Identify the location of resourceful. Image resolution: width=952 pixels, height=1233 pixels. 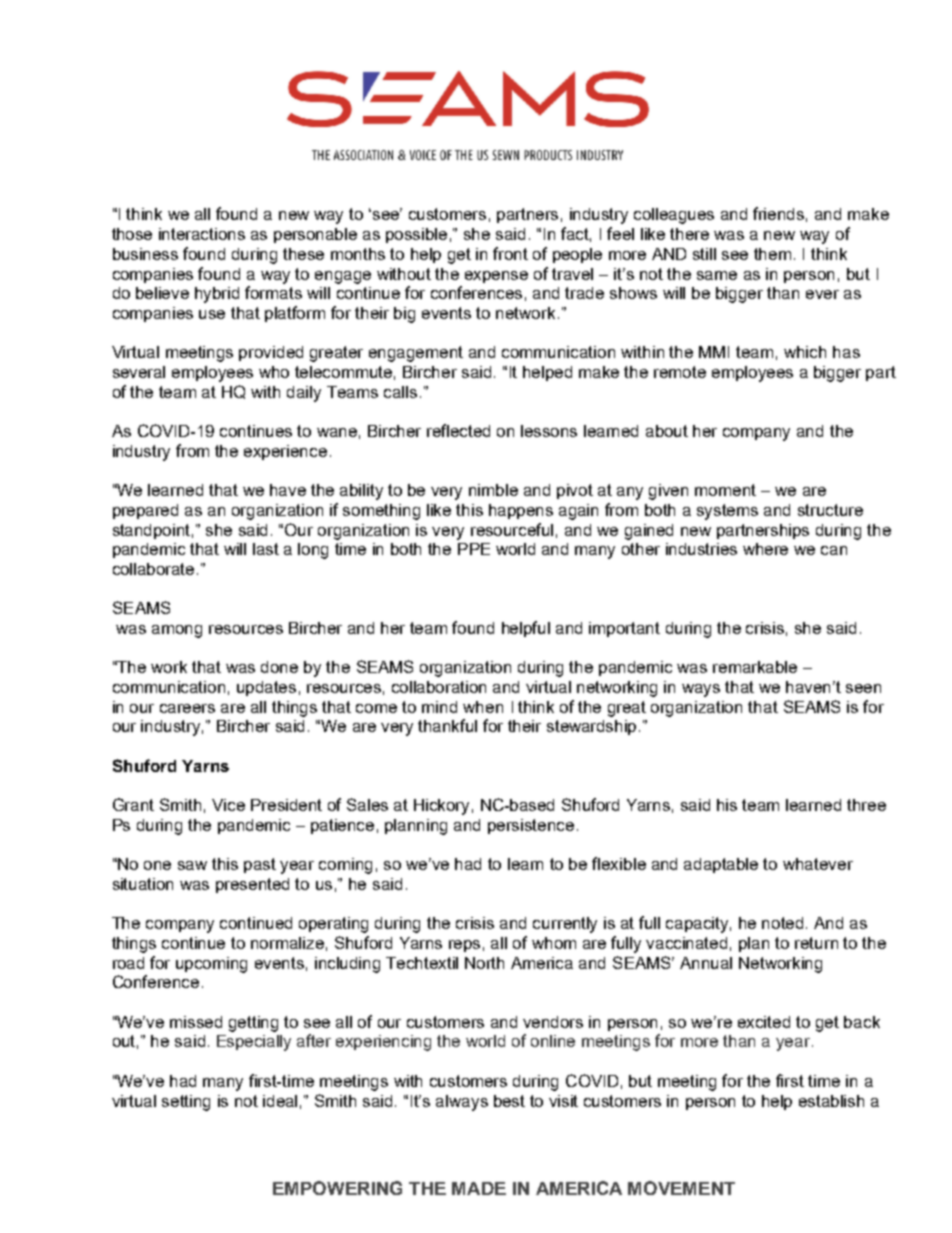
(512, 529).
